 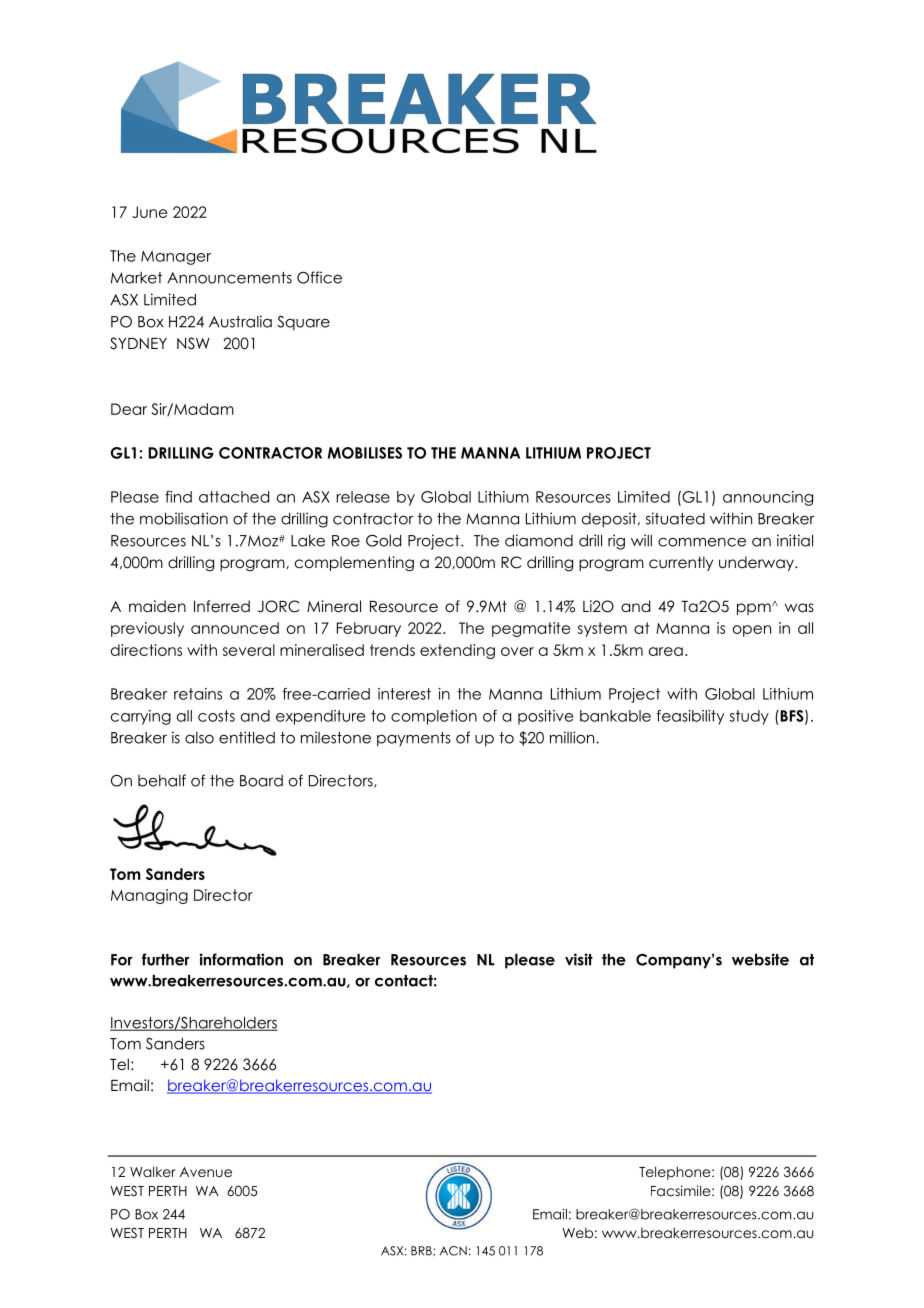 What do you see at coordinates (768, 498) in the screenshot?
I see `announcing` at bounding box center [768, 498].
